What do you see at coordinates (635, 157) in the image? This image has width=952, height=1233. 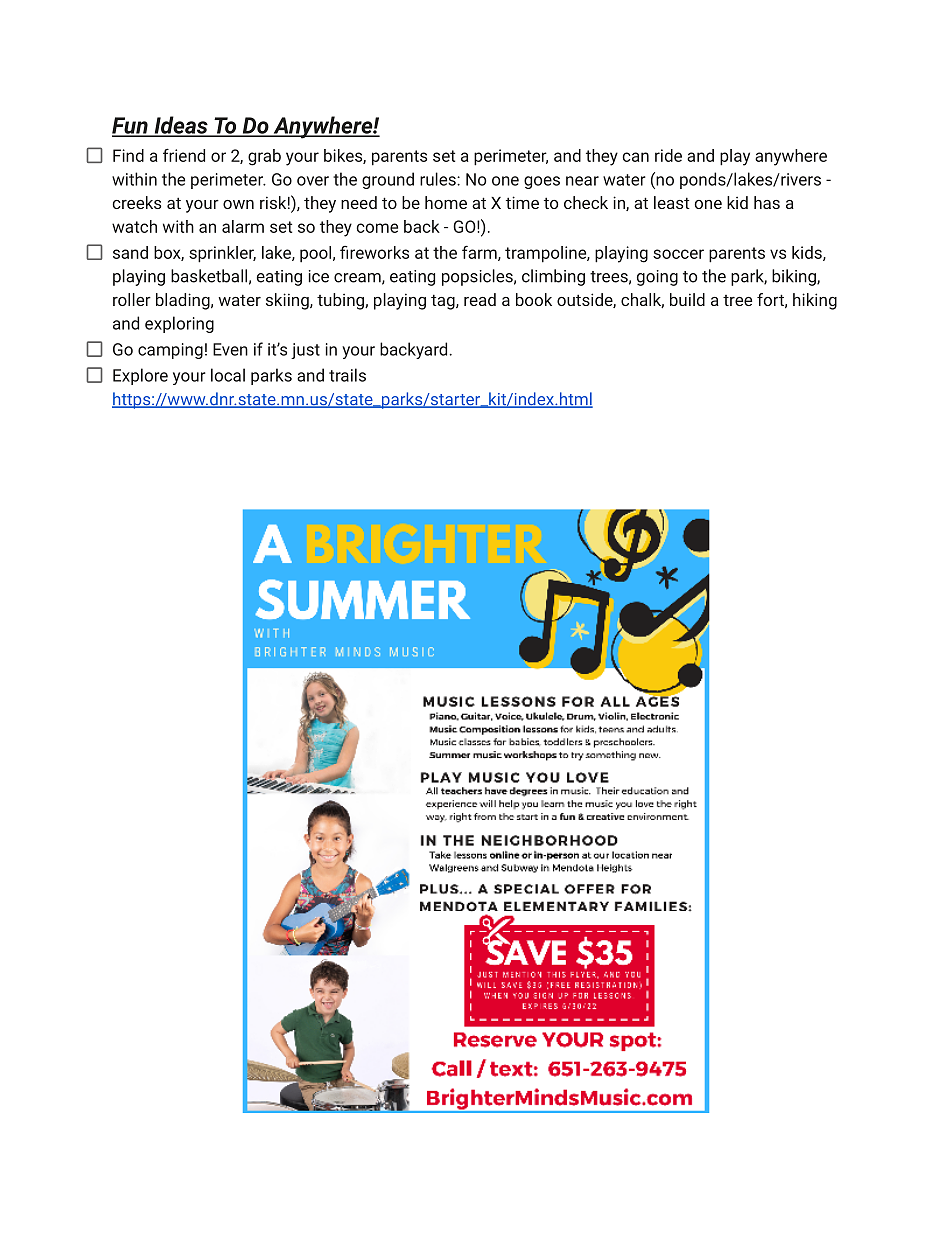 I see `can` at bounding box center [635, 157].
